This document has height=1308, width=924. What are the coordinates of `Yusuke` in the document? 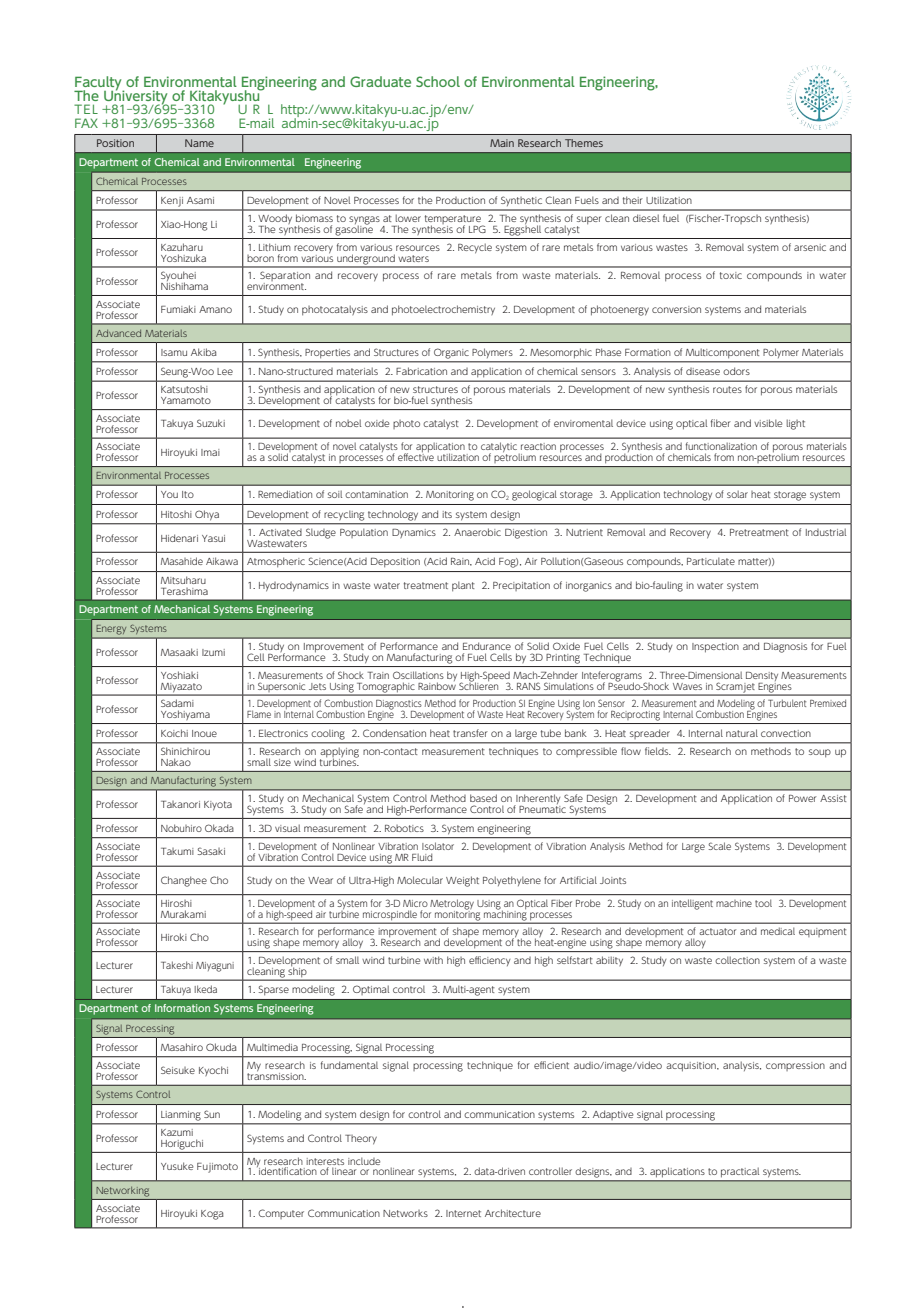 It's located at (177, 1166).
